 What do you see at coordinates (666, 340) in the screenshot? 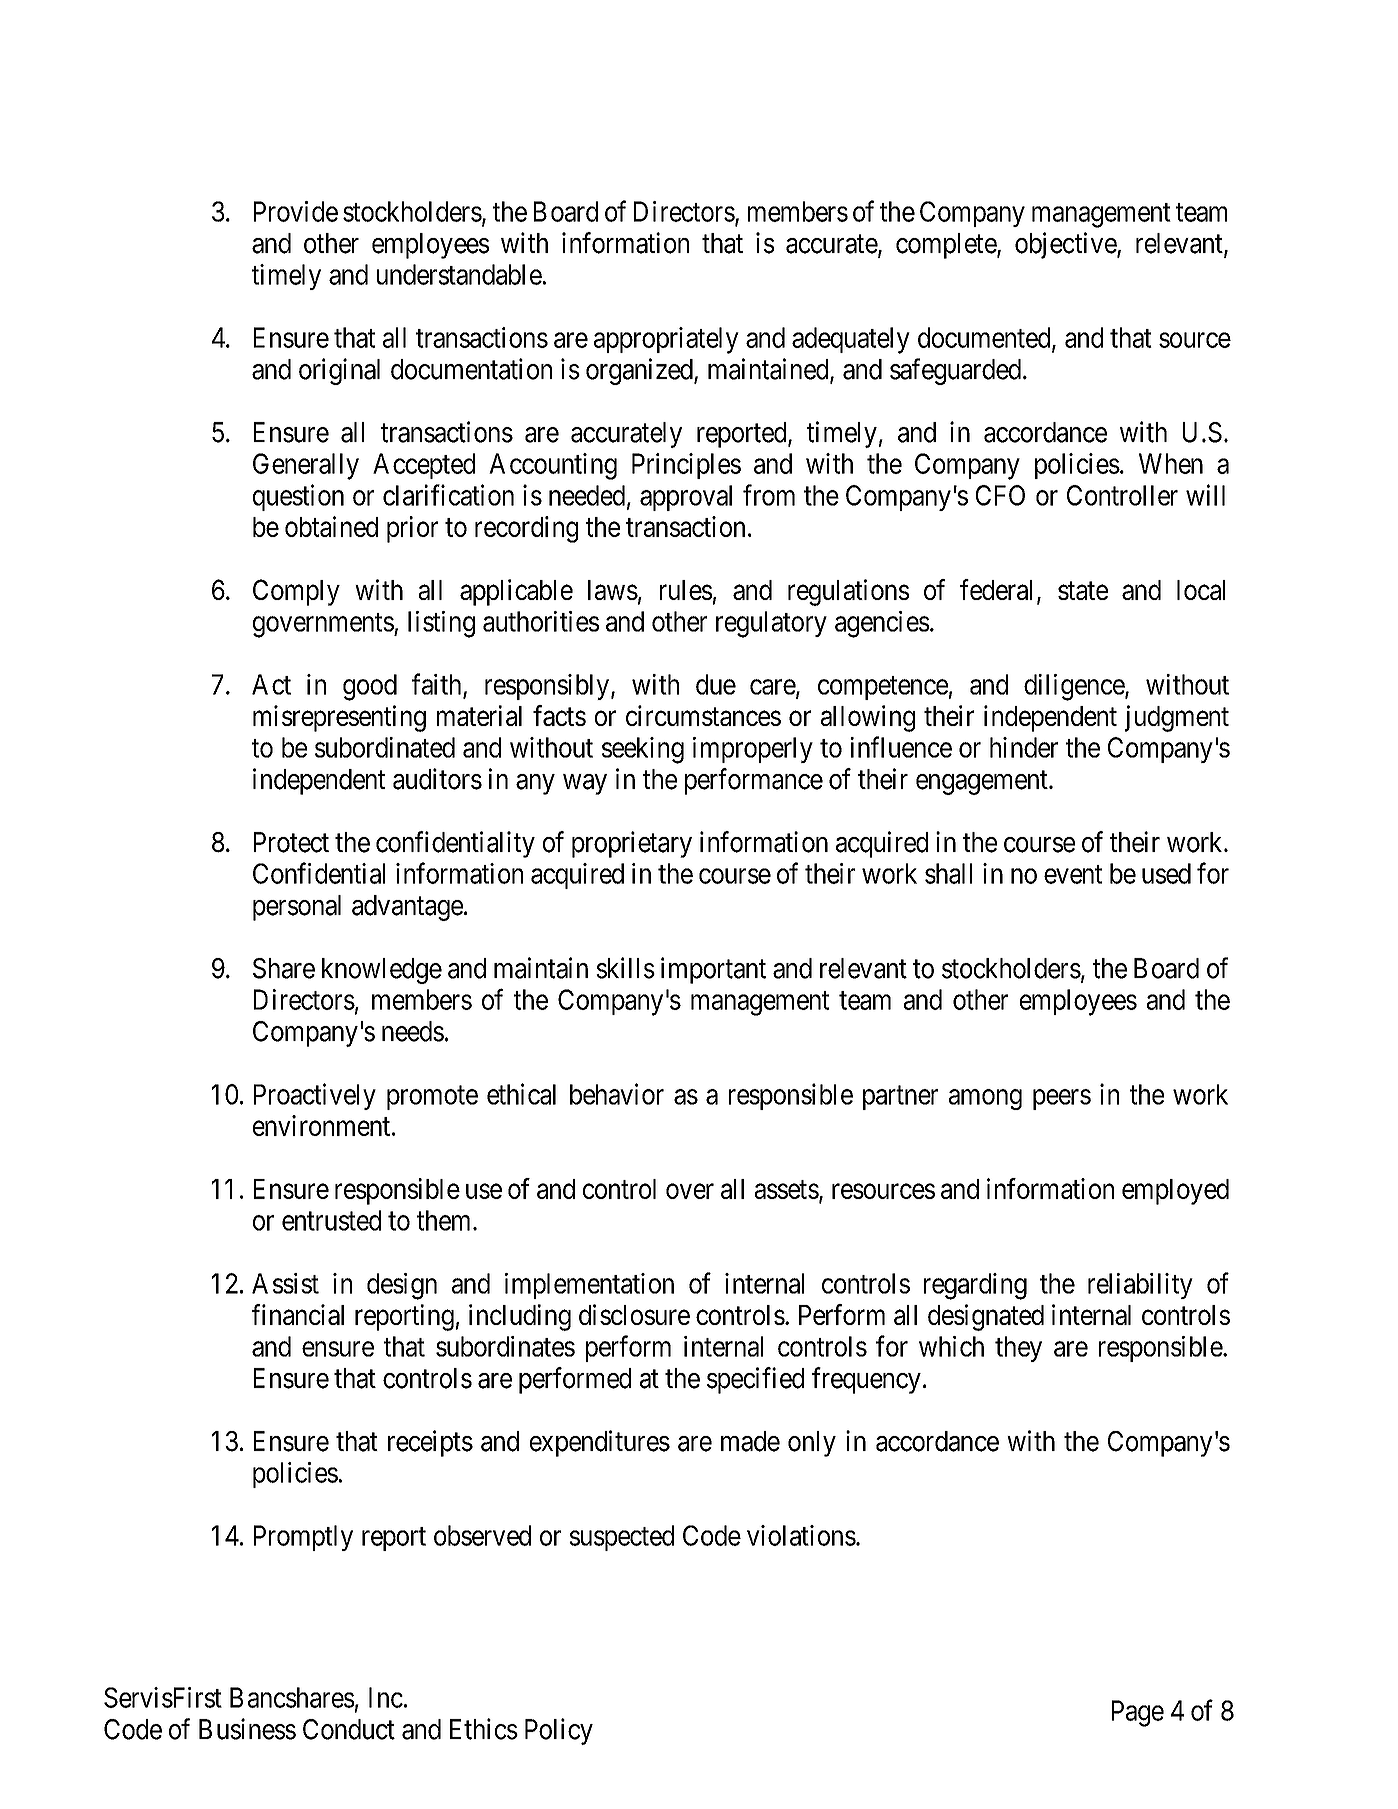
I see `appropriately` at bounding box center [666, 340].
